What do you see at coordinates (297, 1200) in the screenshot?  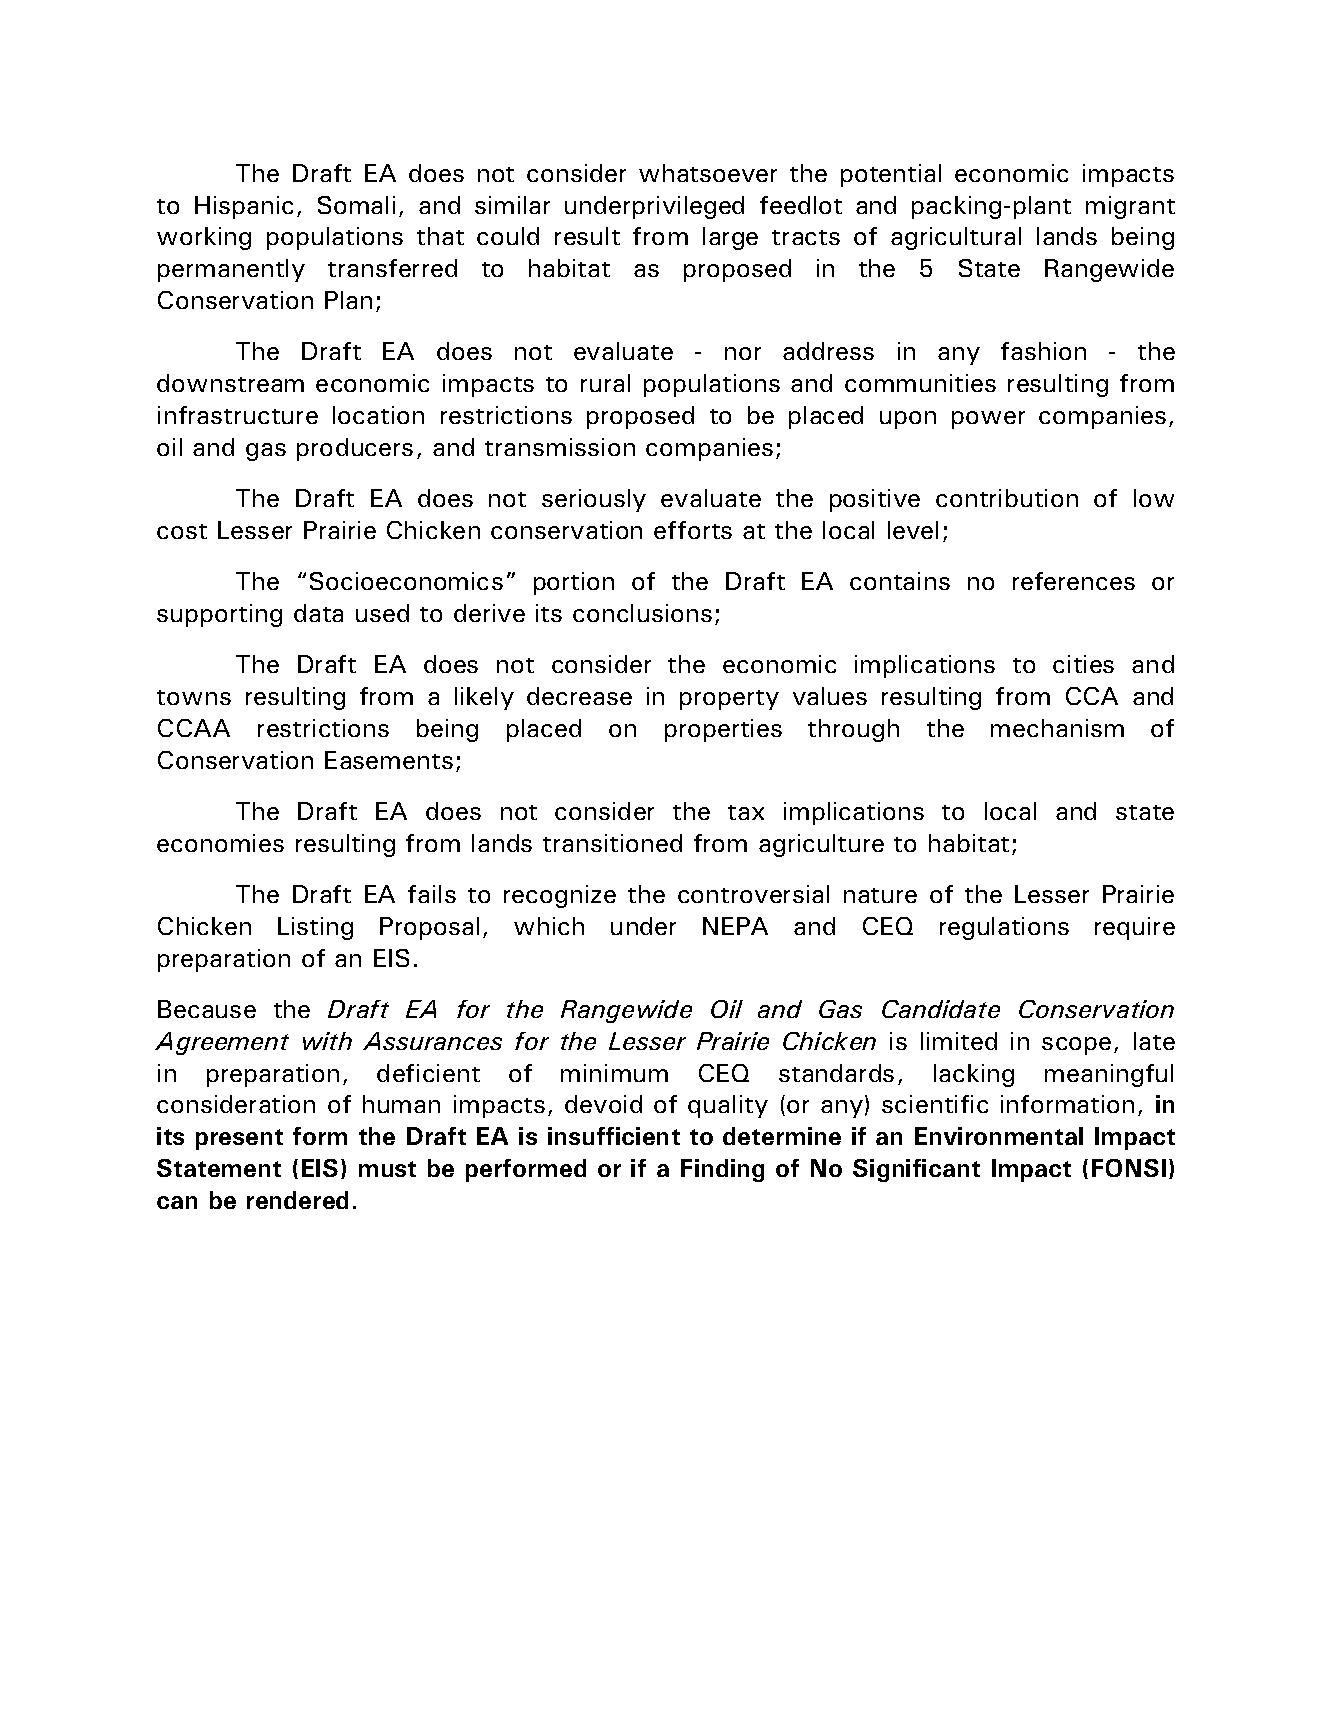 I see `rendered` at bounding box center [297, 1200].
